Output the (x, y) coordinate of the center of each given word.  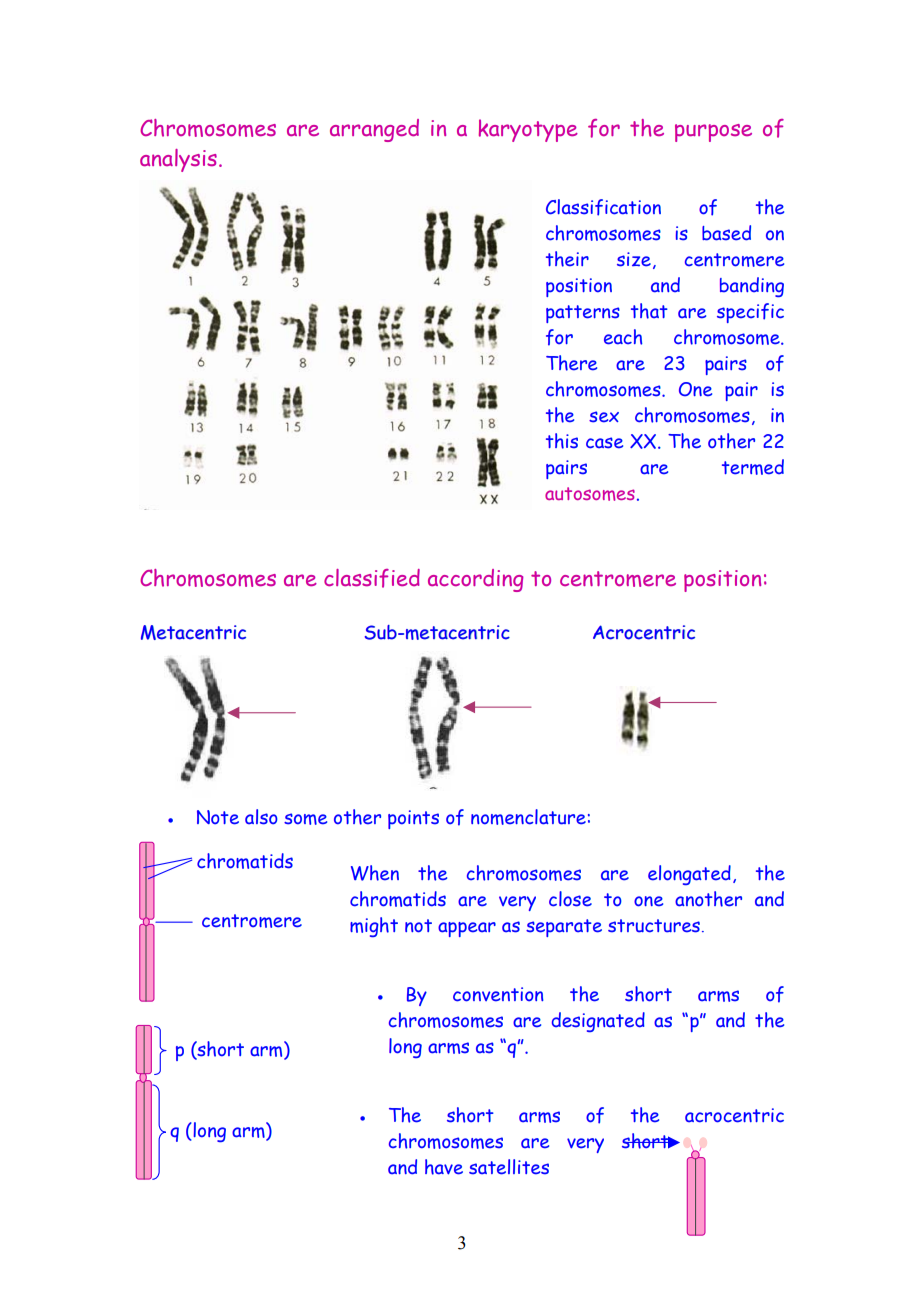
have (444, 1167)
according (475, 580)
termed (753, 467)
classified (372, 578)
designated (598, 1022)
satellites (509, 1167)
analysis (178, 160)
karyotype (528, 130)
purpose (713, 133)
